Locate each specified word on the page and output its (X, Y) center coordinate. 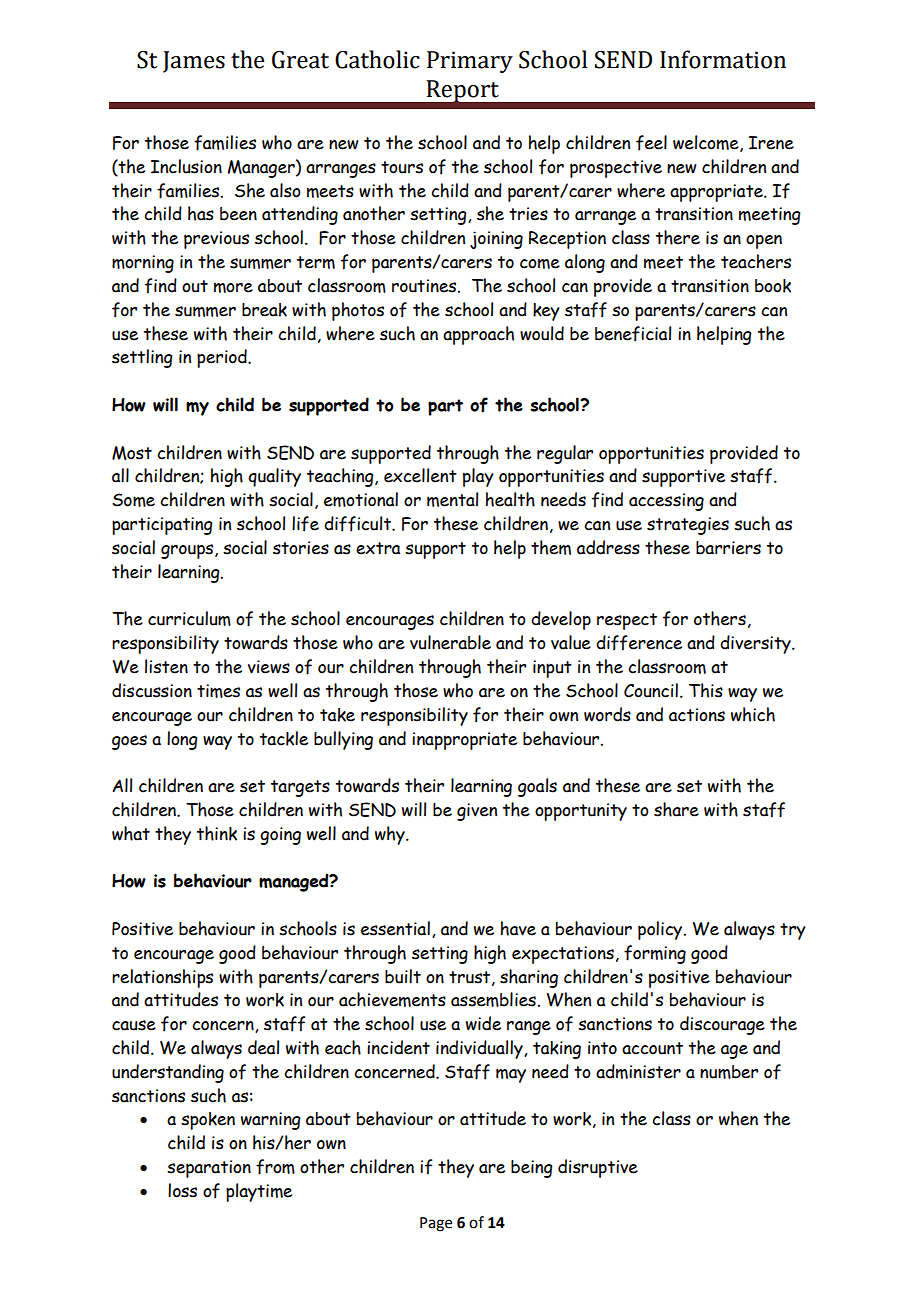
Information (723, 59)
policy (661, 930)
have (518, 928)
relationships (162, 978)
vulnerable (450, 642)
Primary (470, 62)
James (194, 62)
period (223, 358)
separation (209, 1169)
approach (478, 335)
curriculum (189, 618)
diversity (756, 644)
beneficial (633, 334)
